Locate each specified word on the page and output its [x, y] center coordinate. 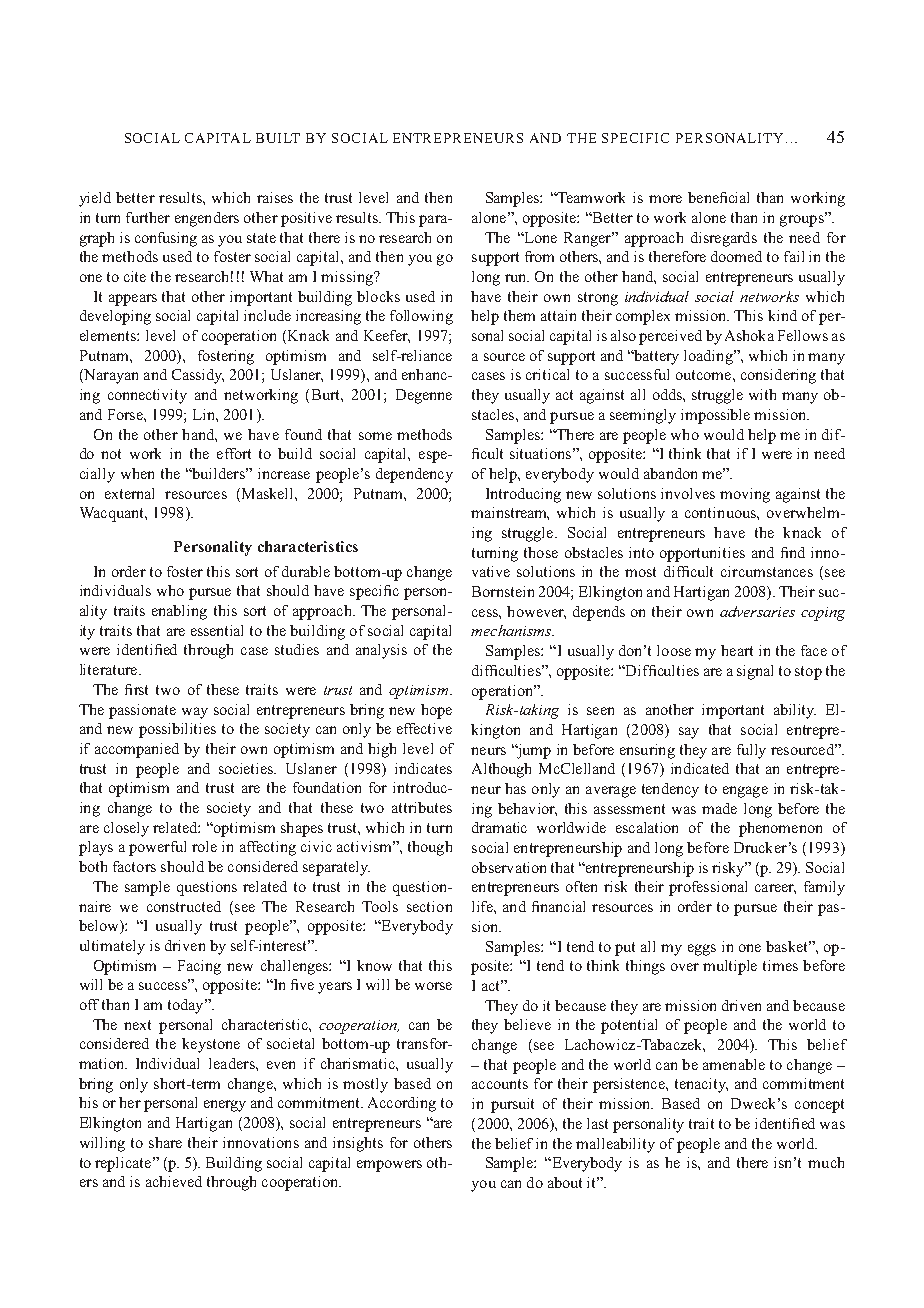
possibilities [177, 730]
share [165, 1142]
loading [709, 357]
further [148, 217]
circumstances [767, 571]
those [541, 552]
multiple [730, 967]
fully [751, 751]
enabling [179, 612]
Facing [199, 967]
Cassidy [198, 376]
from [539, 256]
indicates [423, 768]
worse [433, 986]
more [665, 199]
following [421, 317]
